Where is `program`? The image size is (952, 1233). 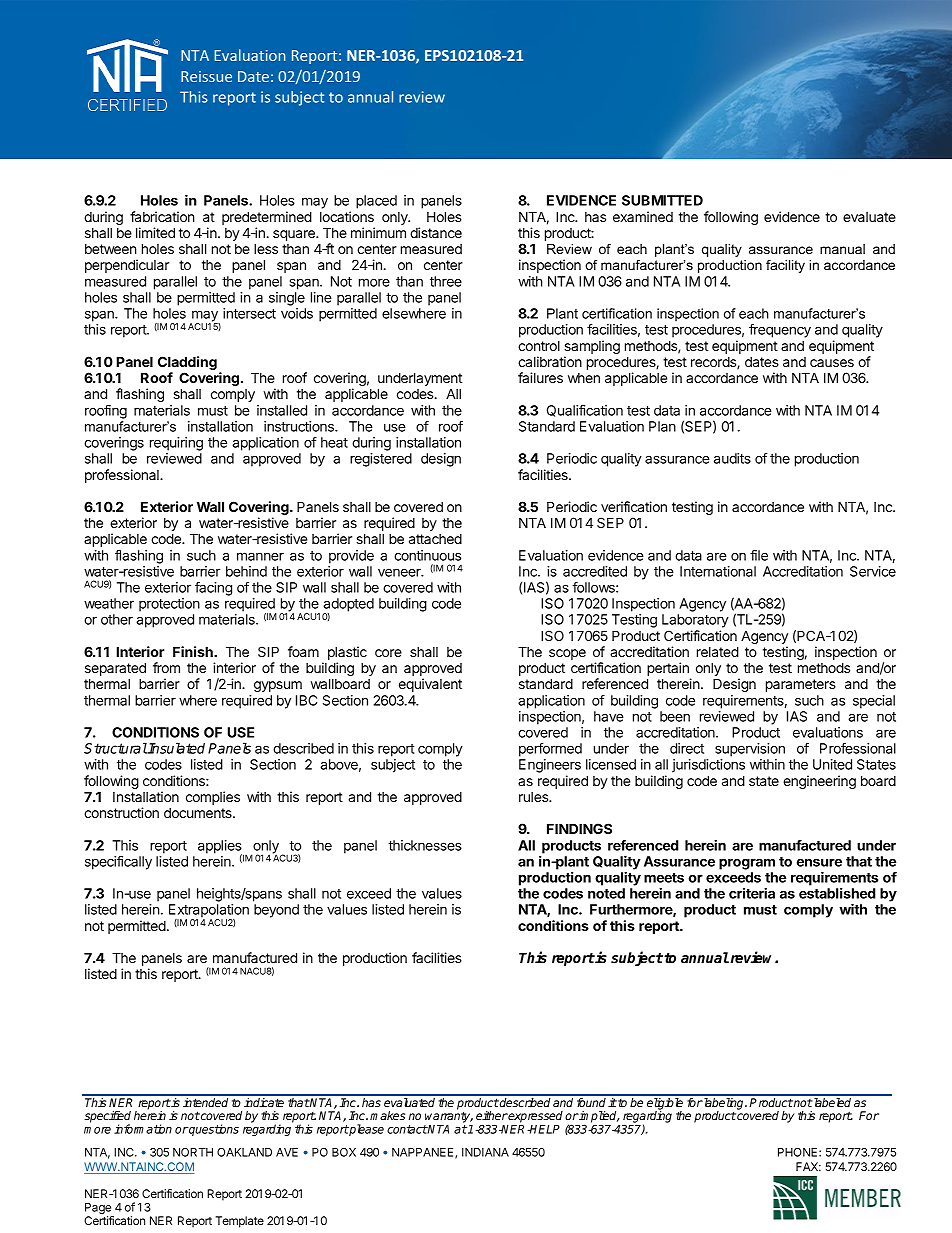
program is located at coordinates (747, 864).
